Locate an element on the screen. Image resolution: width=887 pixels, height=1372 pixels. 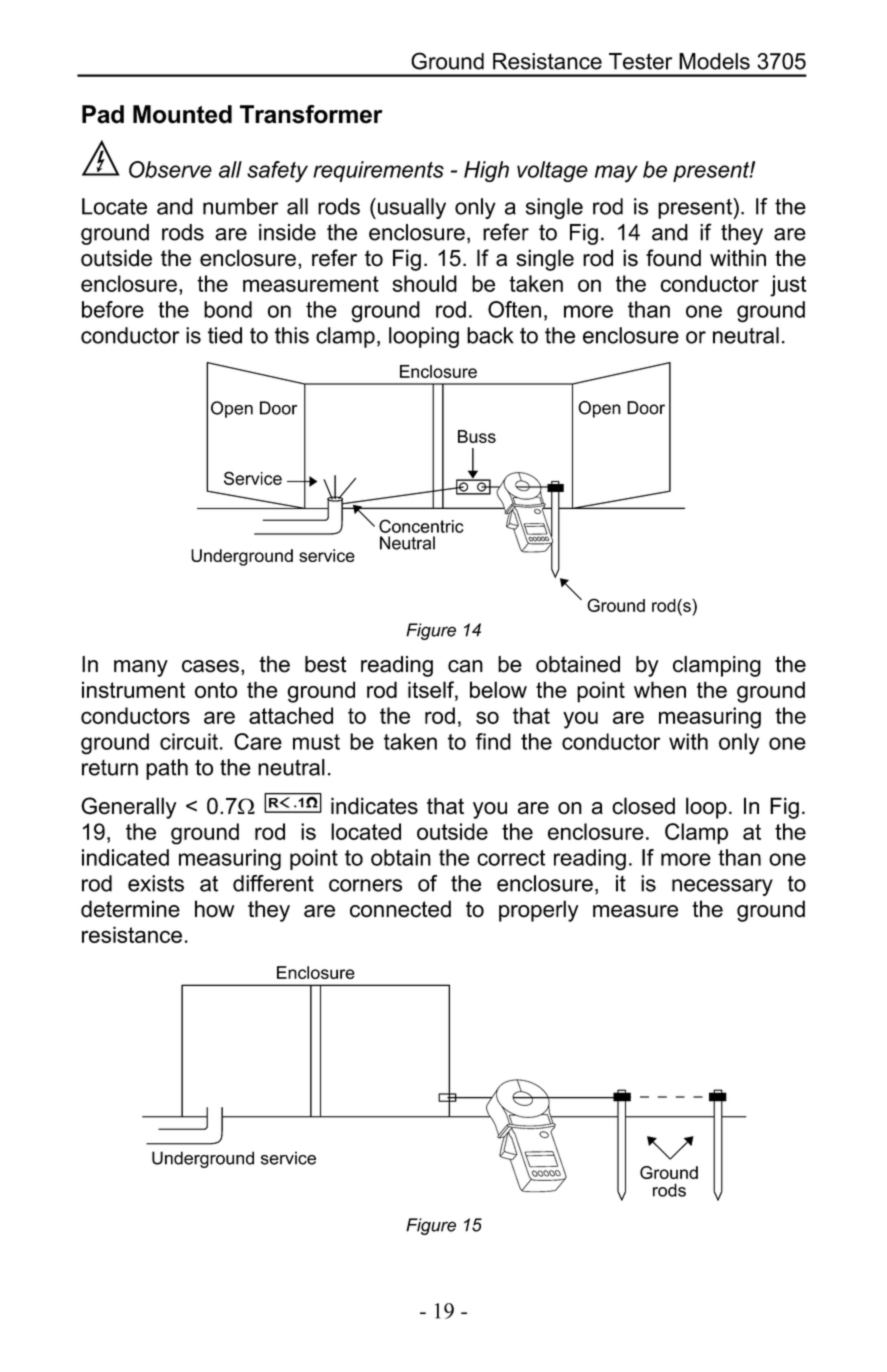
just is located at coordinates (788, 286).
